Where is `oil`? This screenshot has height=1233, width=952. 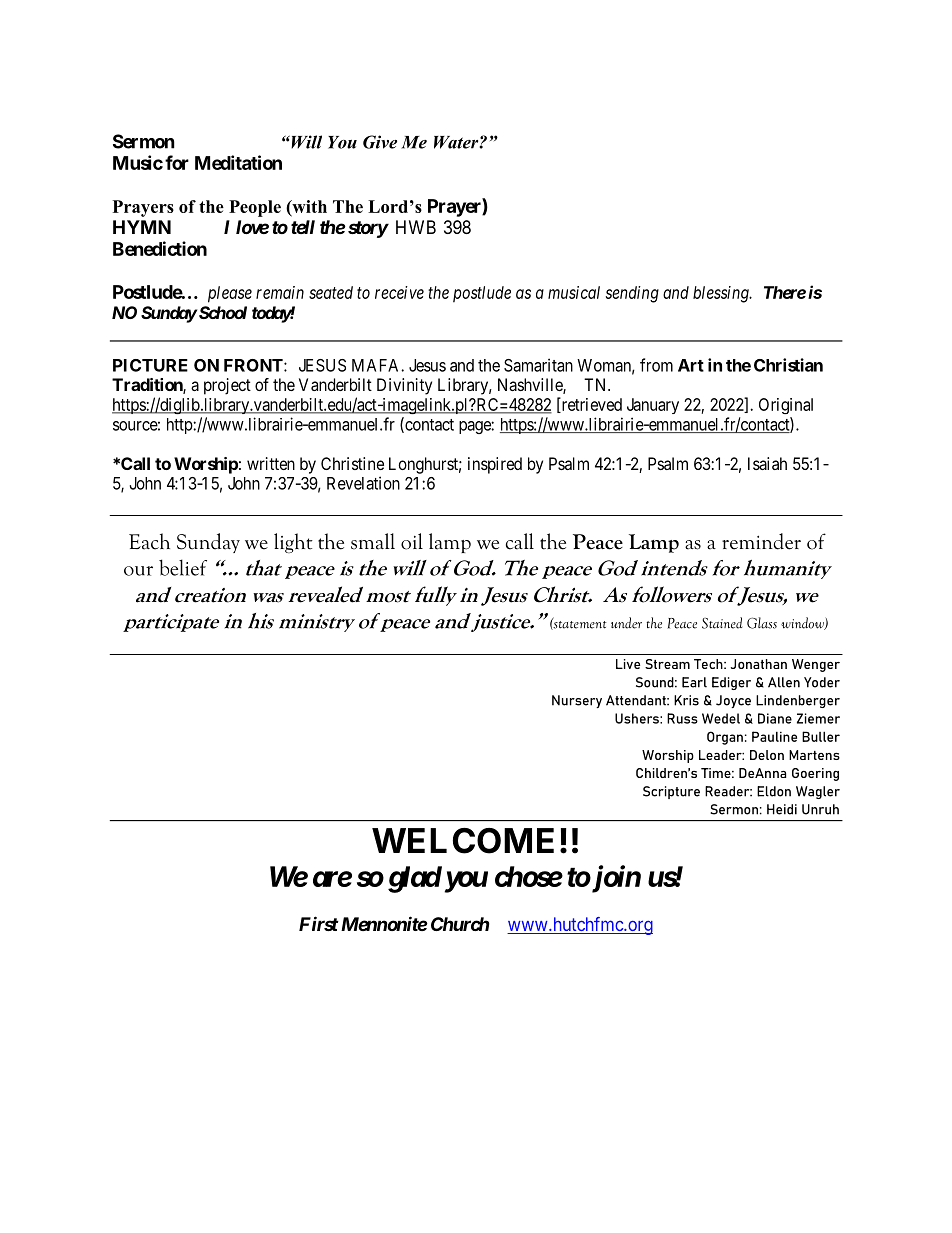 oil is located at coordinates (412, 541).
